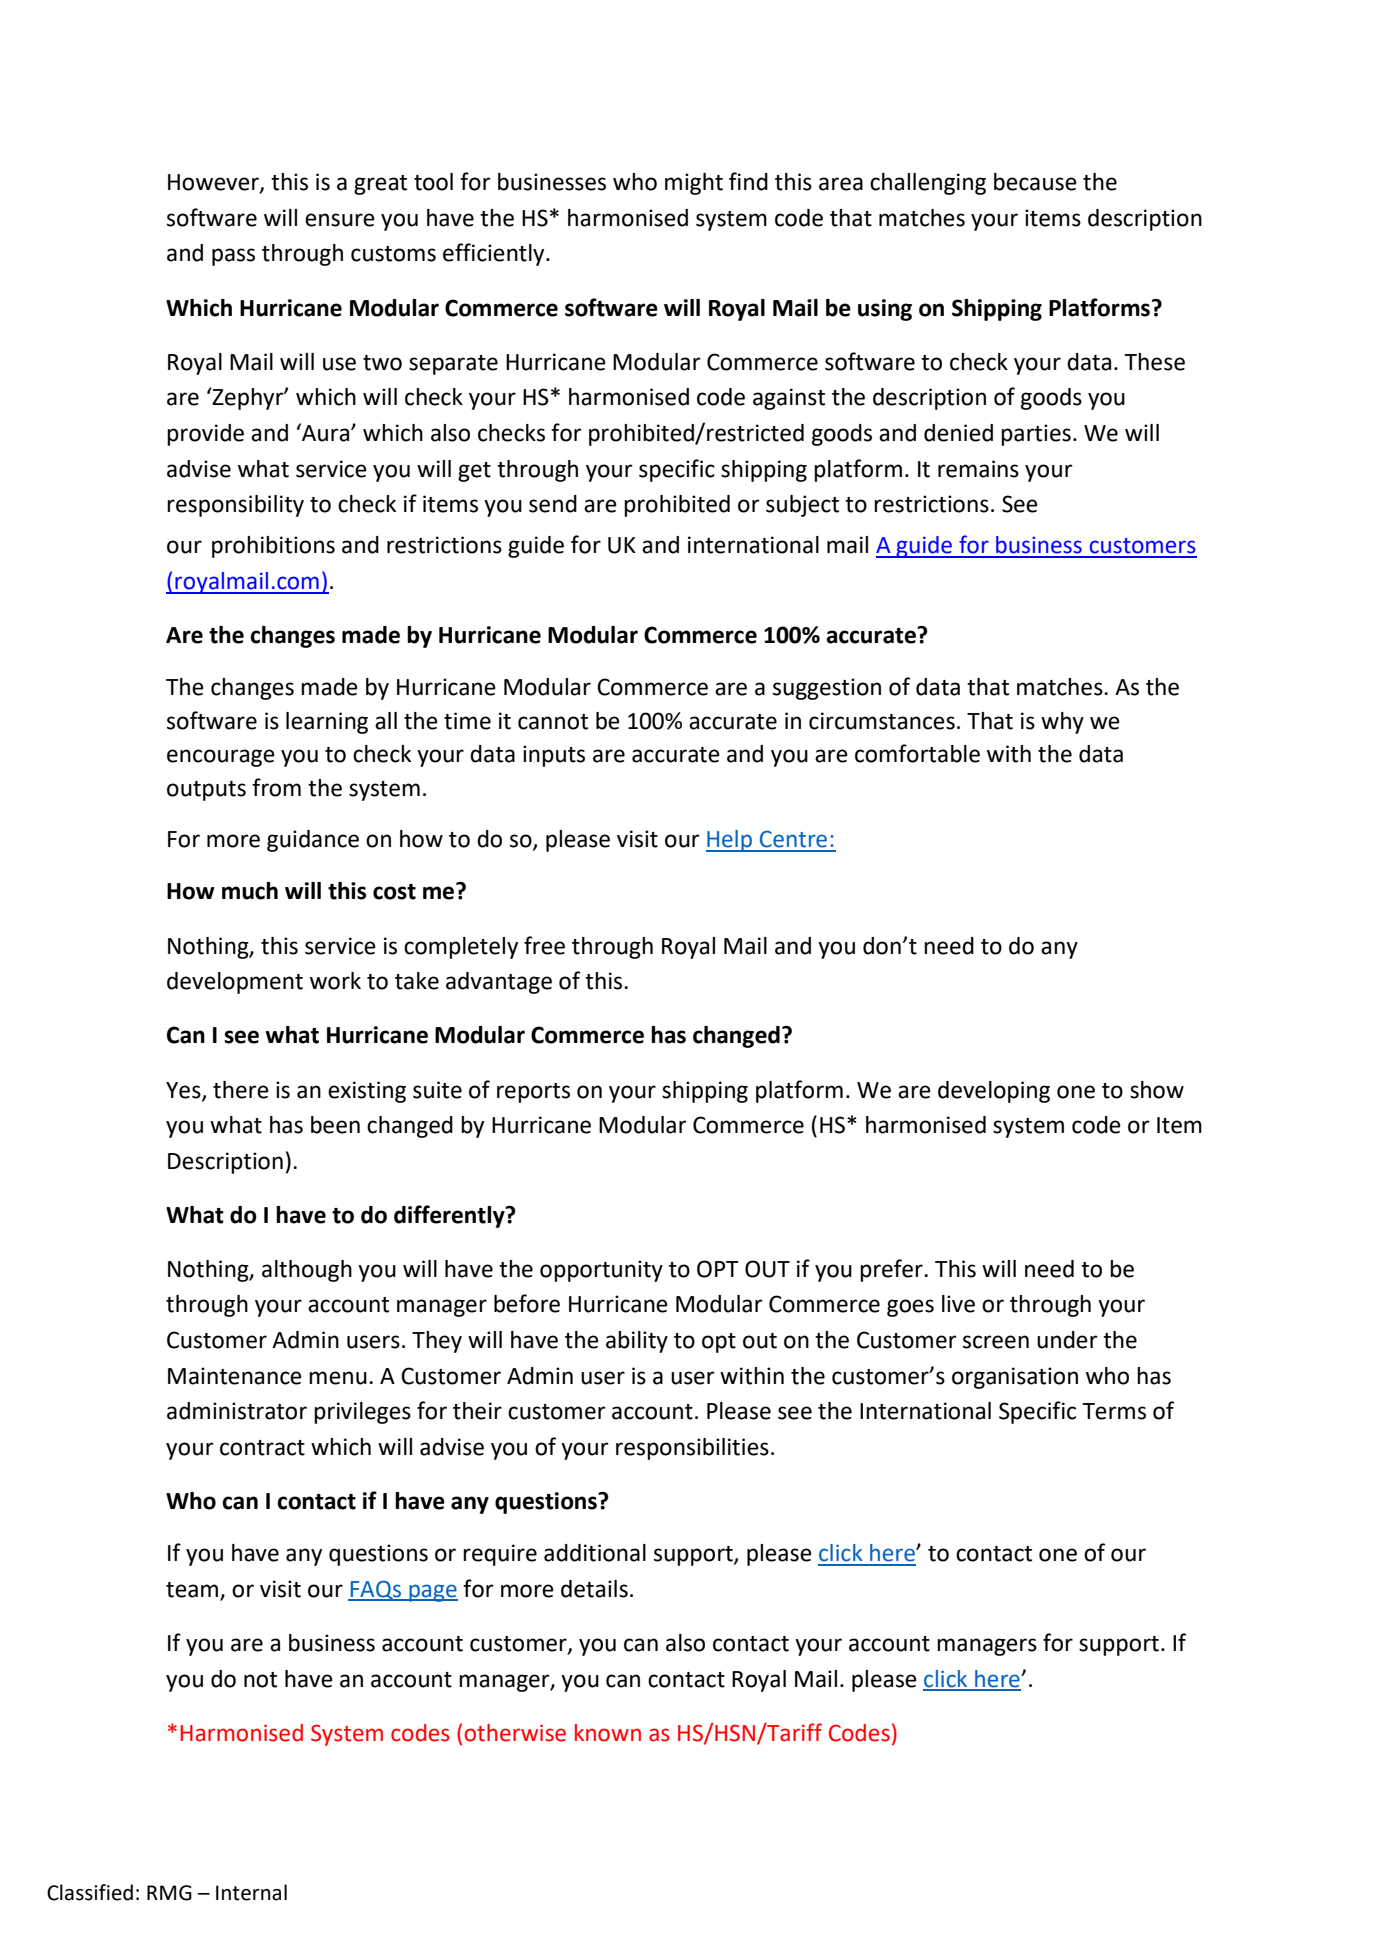 This screenshot has width=1374, height=1943. I want to click on otherwise, so click(515, 1733).
